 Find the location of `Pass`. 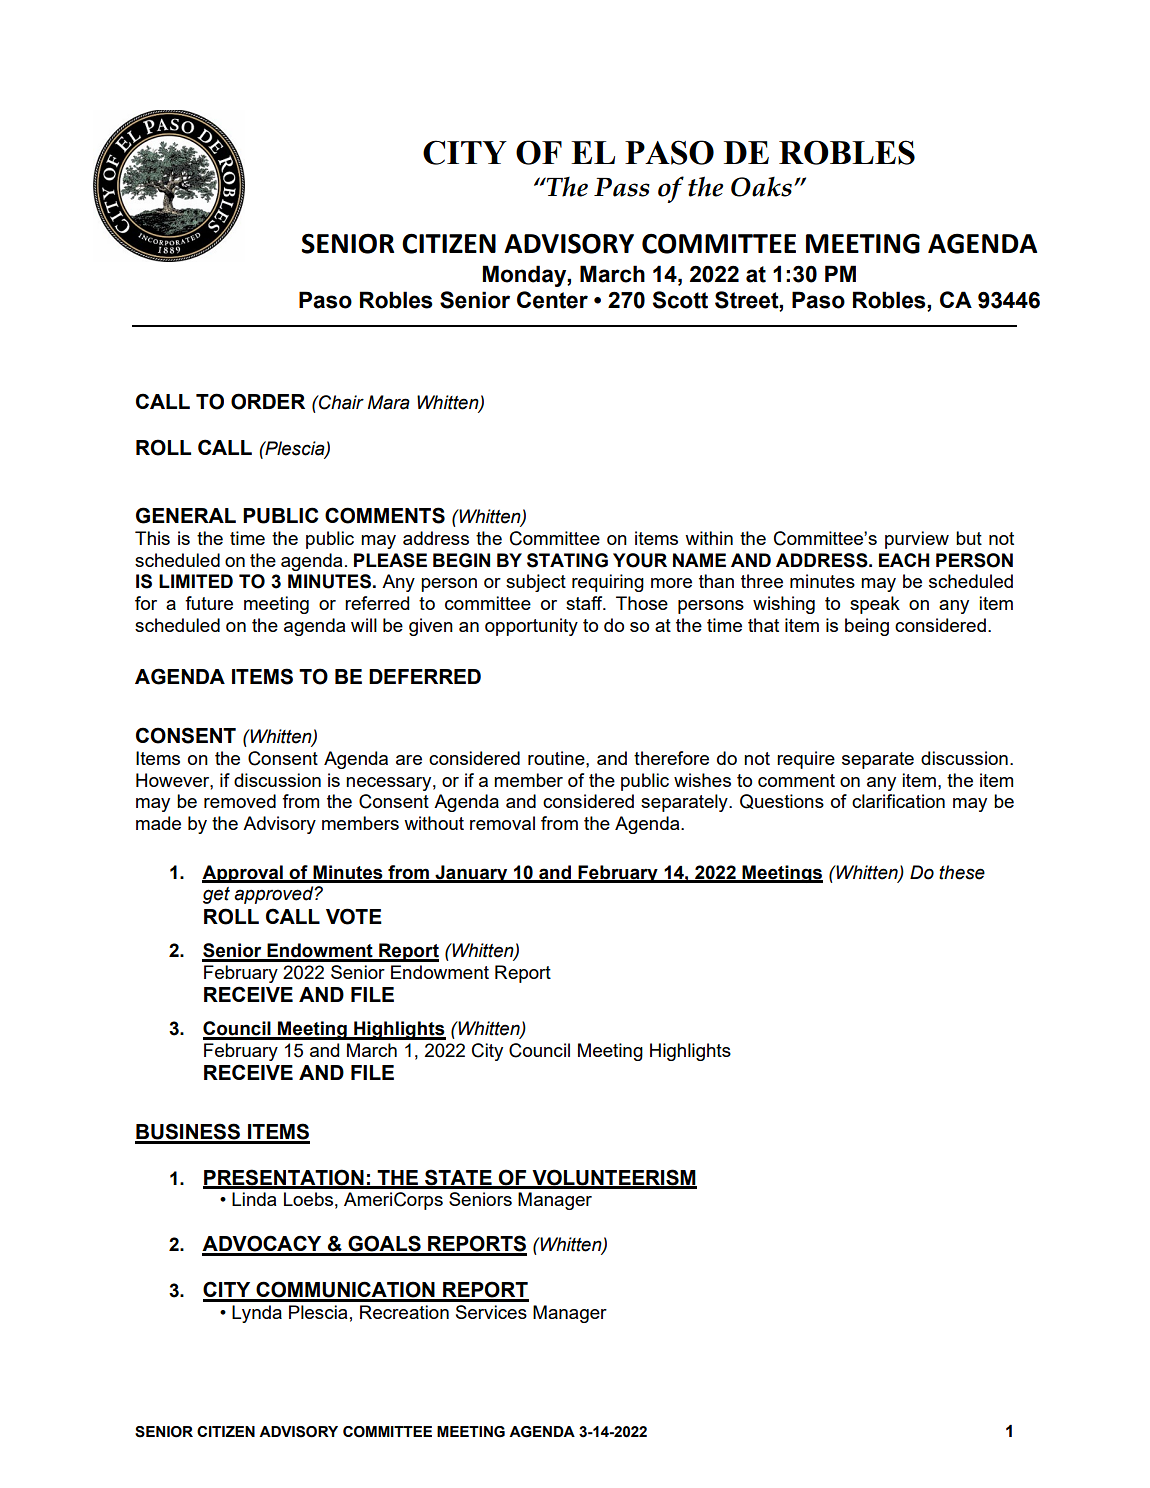

Pass is located at coordinates (622, 187).
